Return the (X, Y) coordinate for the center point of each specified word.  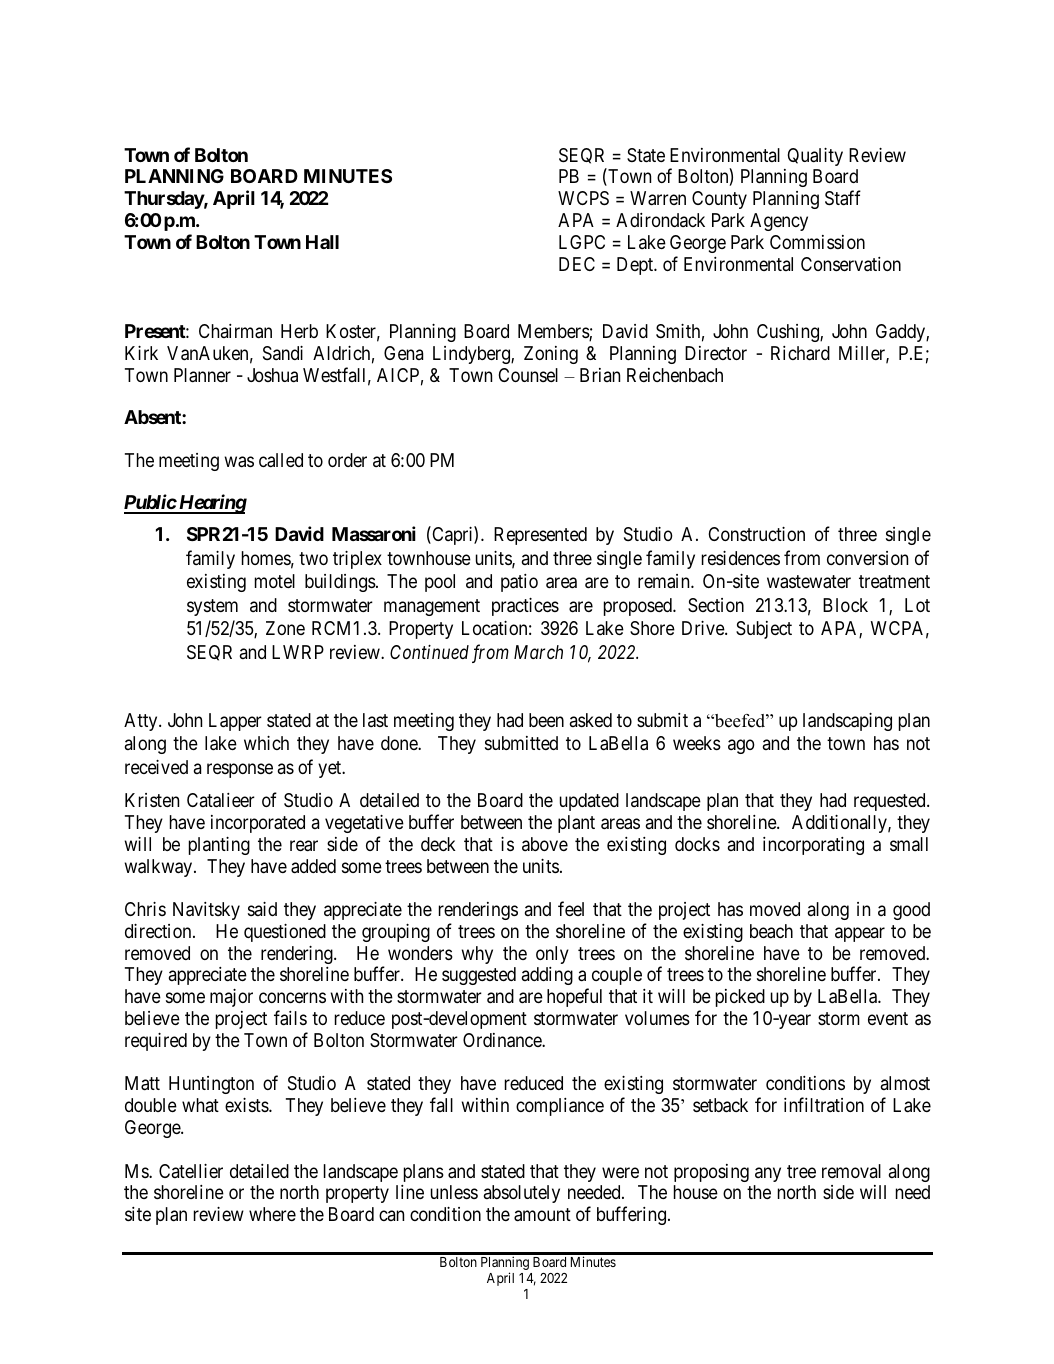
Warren (658, 198)
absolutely (522, 1194)
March (538, 652)
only (552, 955)
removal (851, 1171)
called (281, 460)
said (262, 909)
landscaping (847, 722)
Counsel (528, 375)
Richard (800, 353)
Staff (843, 198)
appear (860, 934)
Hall (322, 242)
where (272, 1214)
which (266, 743)
